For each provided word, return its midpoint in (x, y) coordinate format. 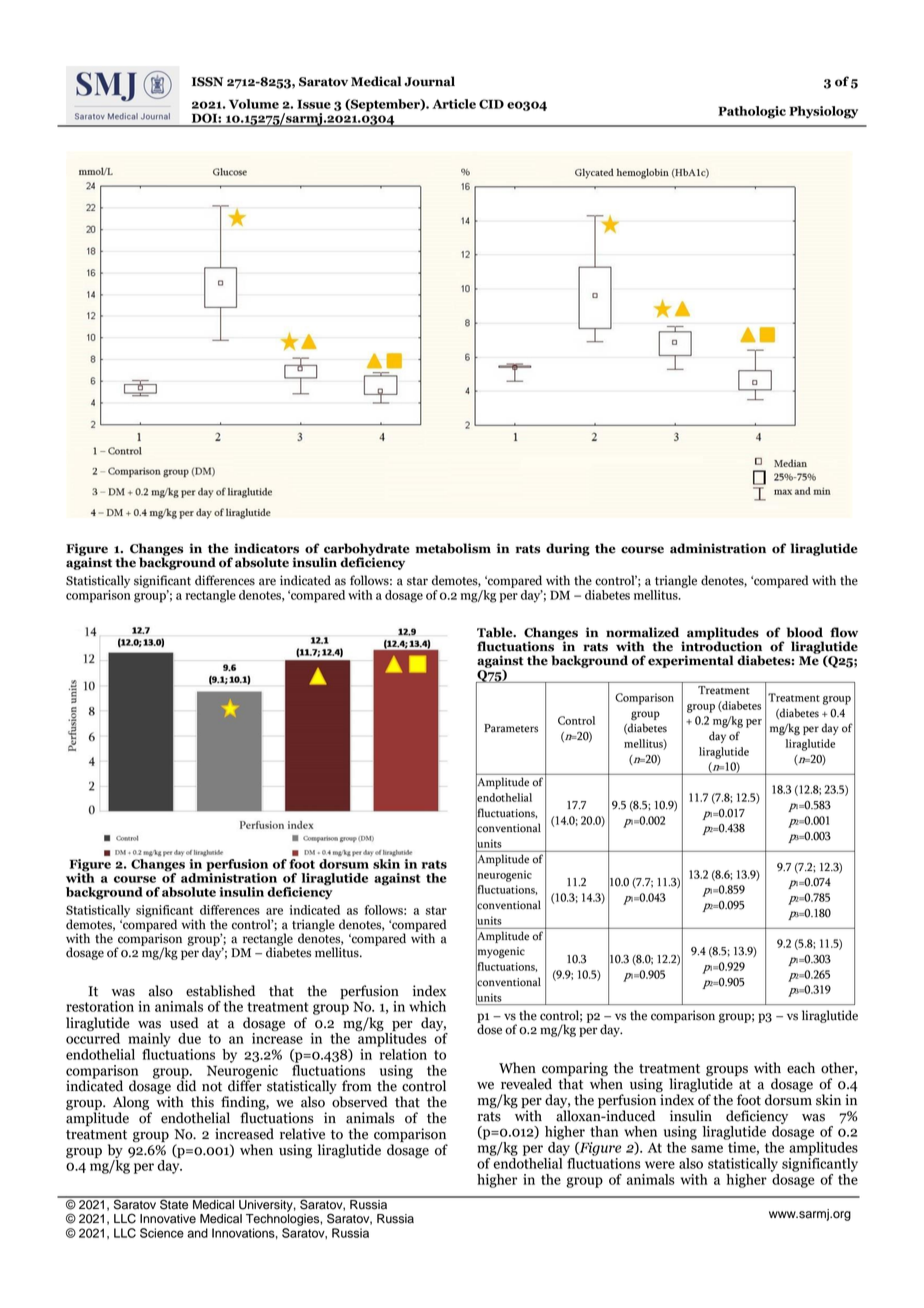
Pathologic (752, 112)
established (220, 991)
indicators (266, 548)
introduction (721, 645)
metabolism (453, 548)
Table (496, 632)
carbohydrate (366, 550)
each (801, 1068)
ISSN (207, 82)
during (568, 549)
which (427, 1006)
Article (454, 104)
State (174, 1203)
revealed (526, 1084)
